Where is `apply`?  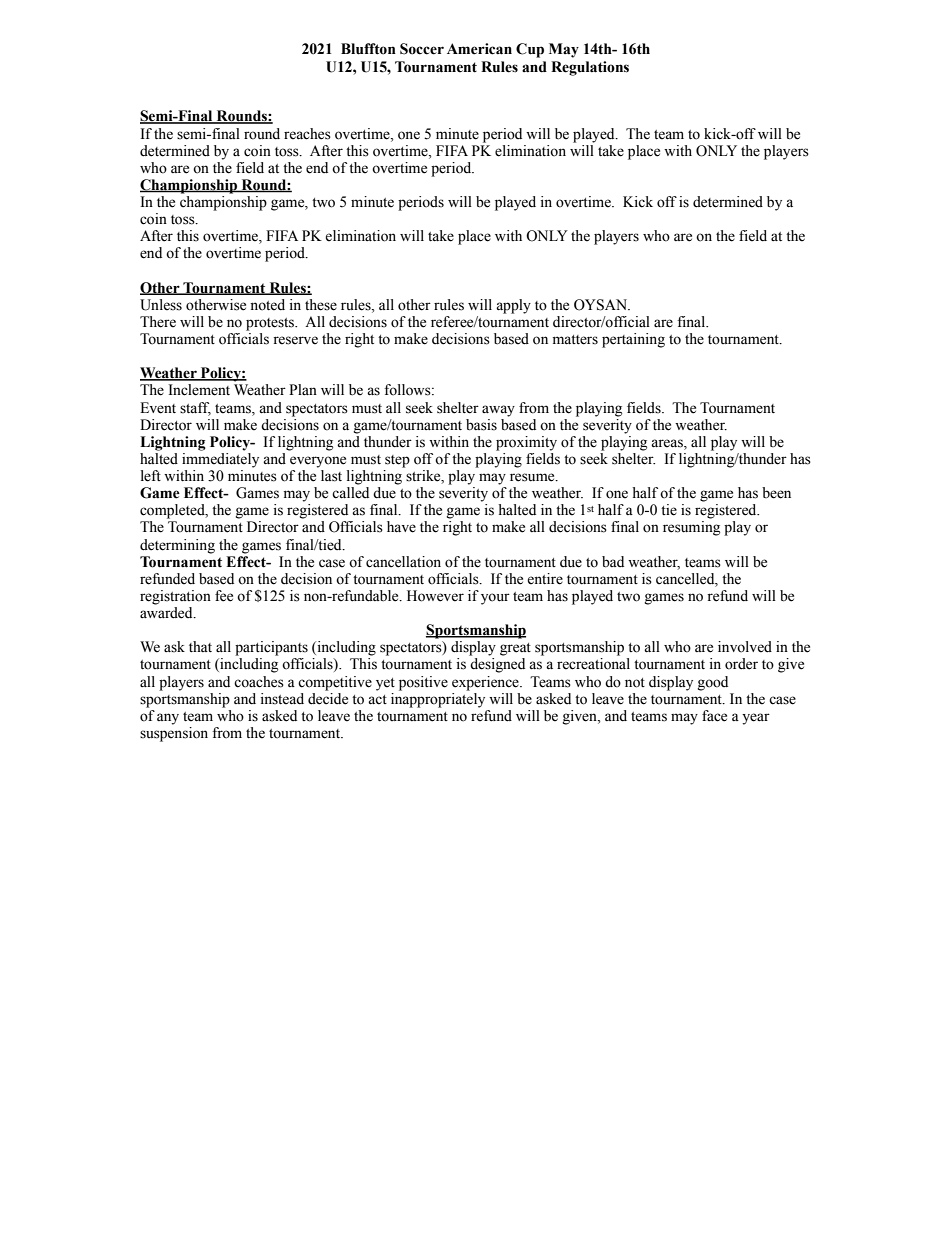
apply is located at coordinates (513, 306).
